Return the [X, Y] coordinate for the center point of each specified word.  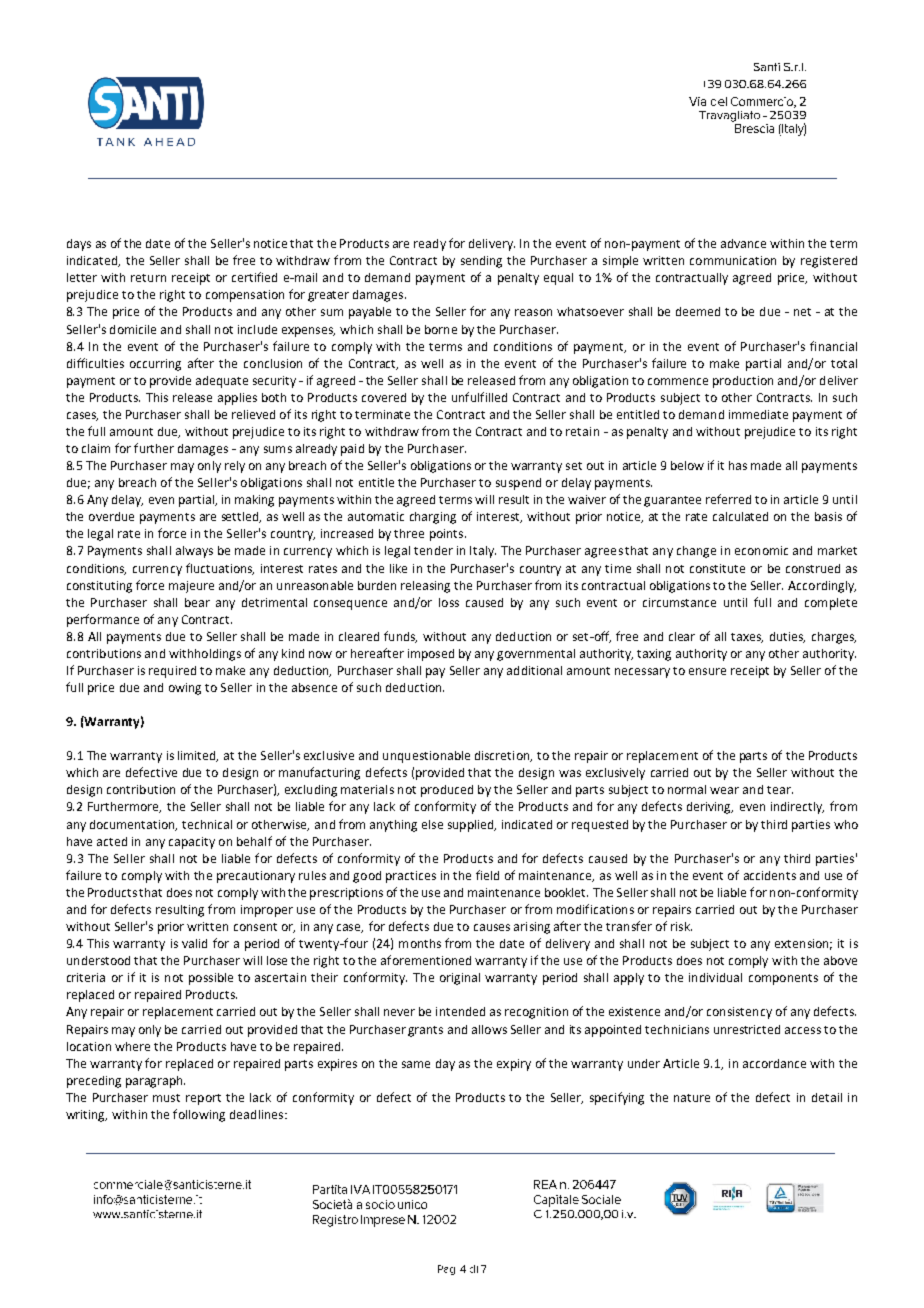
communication [733, 260]
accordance [774, 1063]
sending [481, 262]
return [148, 278]
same [416, 1064]
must [166, 1098]
